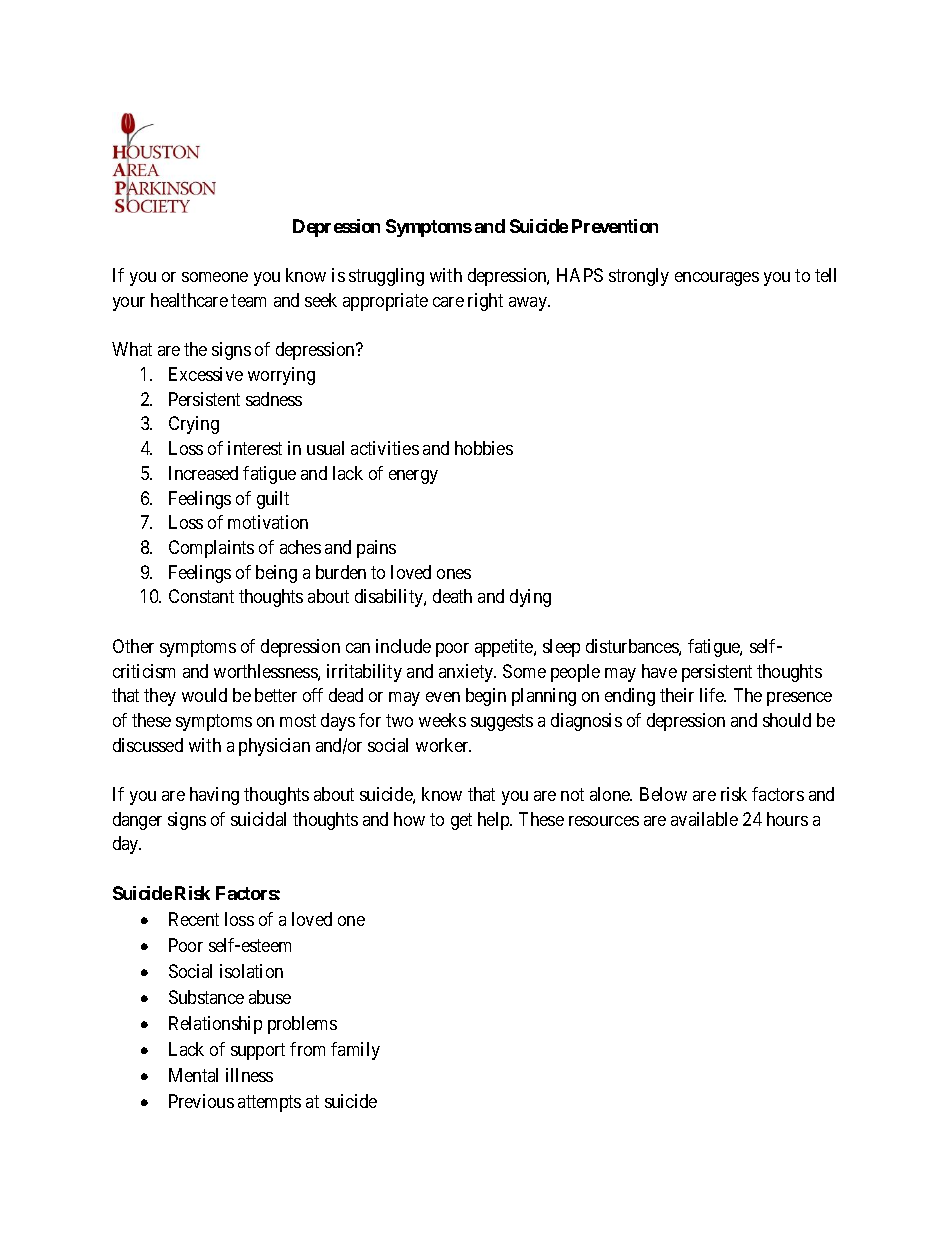  What do you see at coordinates (193, 1075) in the document?
I see `Mental` at bounding box center [193, 1075].
